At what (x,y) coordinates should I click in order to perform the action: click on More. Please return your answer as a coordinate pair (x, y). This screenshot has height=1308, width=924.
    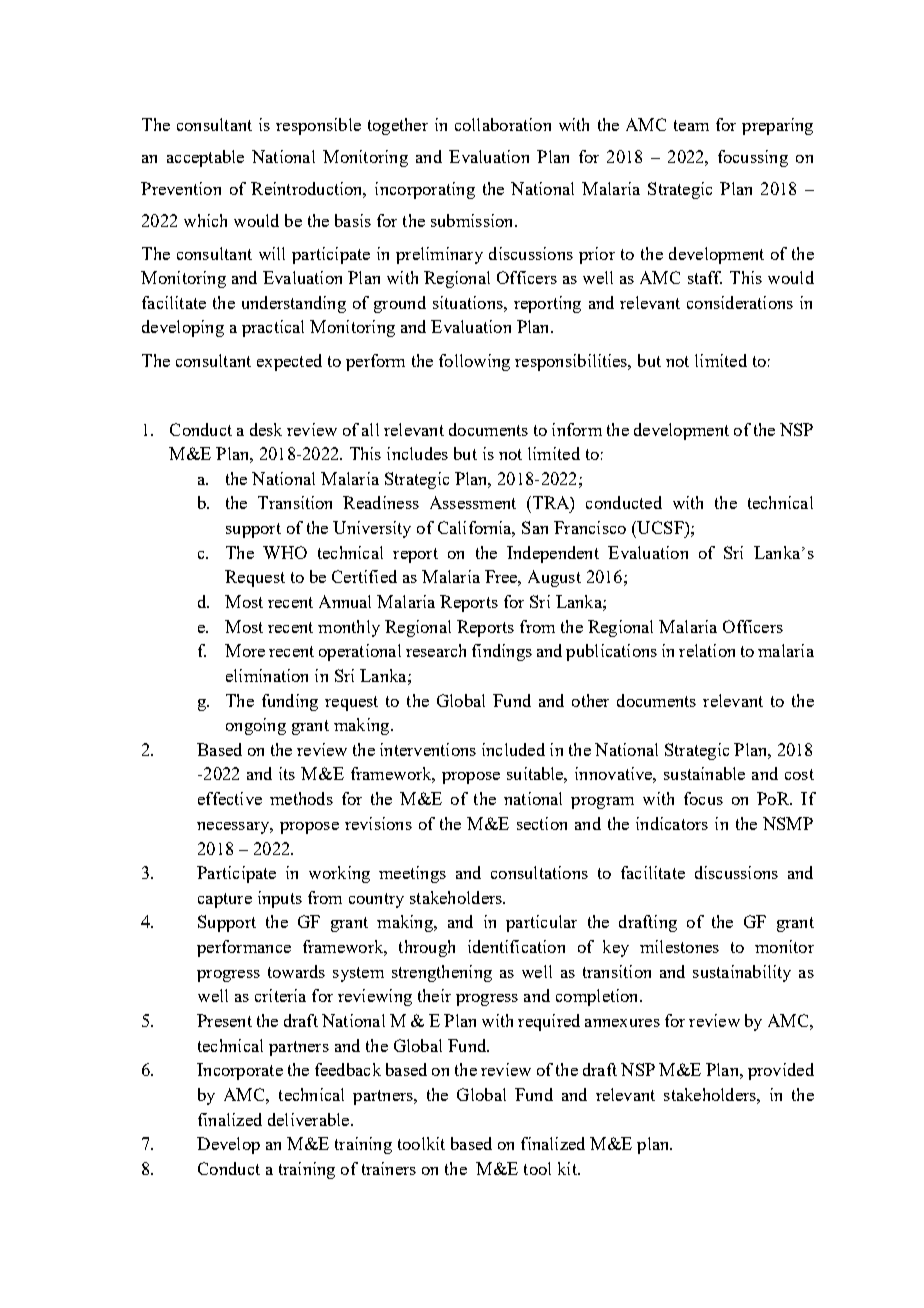
    Looking at the image, I should click on (245, 650).
